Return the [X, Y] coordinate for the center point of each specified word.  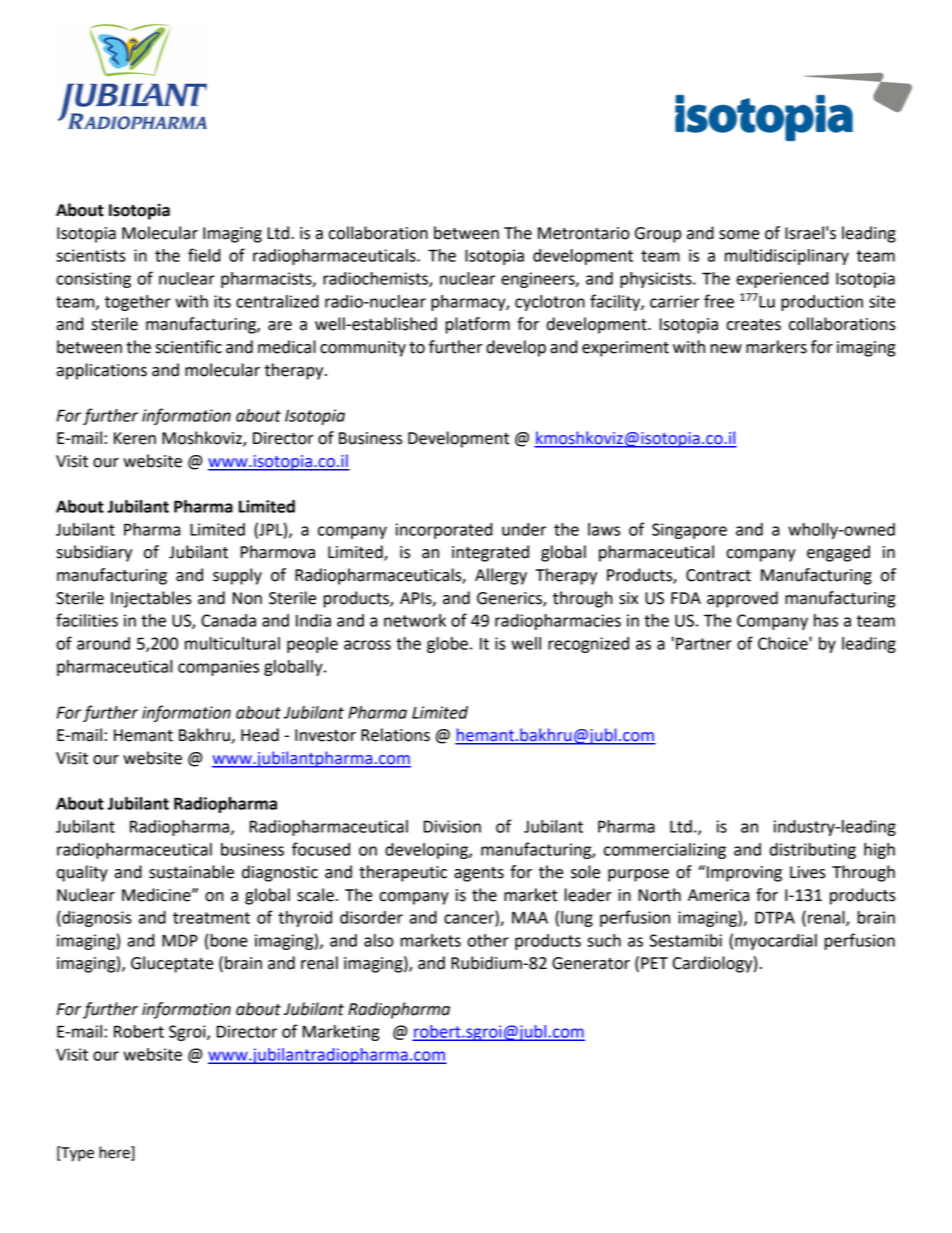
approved [742, 599]
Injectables [151, 599]
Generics [510, 599]
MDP [180, 940]
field [204, 255]
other [488, 940]
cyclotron [550, 303]
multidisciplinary [787, 257]
